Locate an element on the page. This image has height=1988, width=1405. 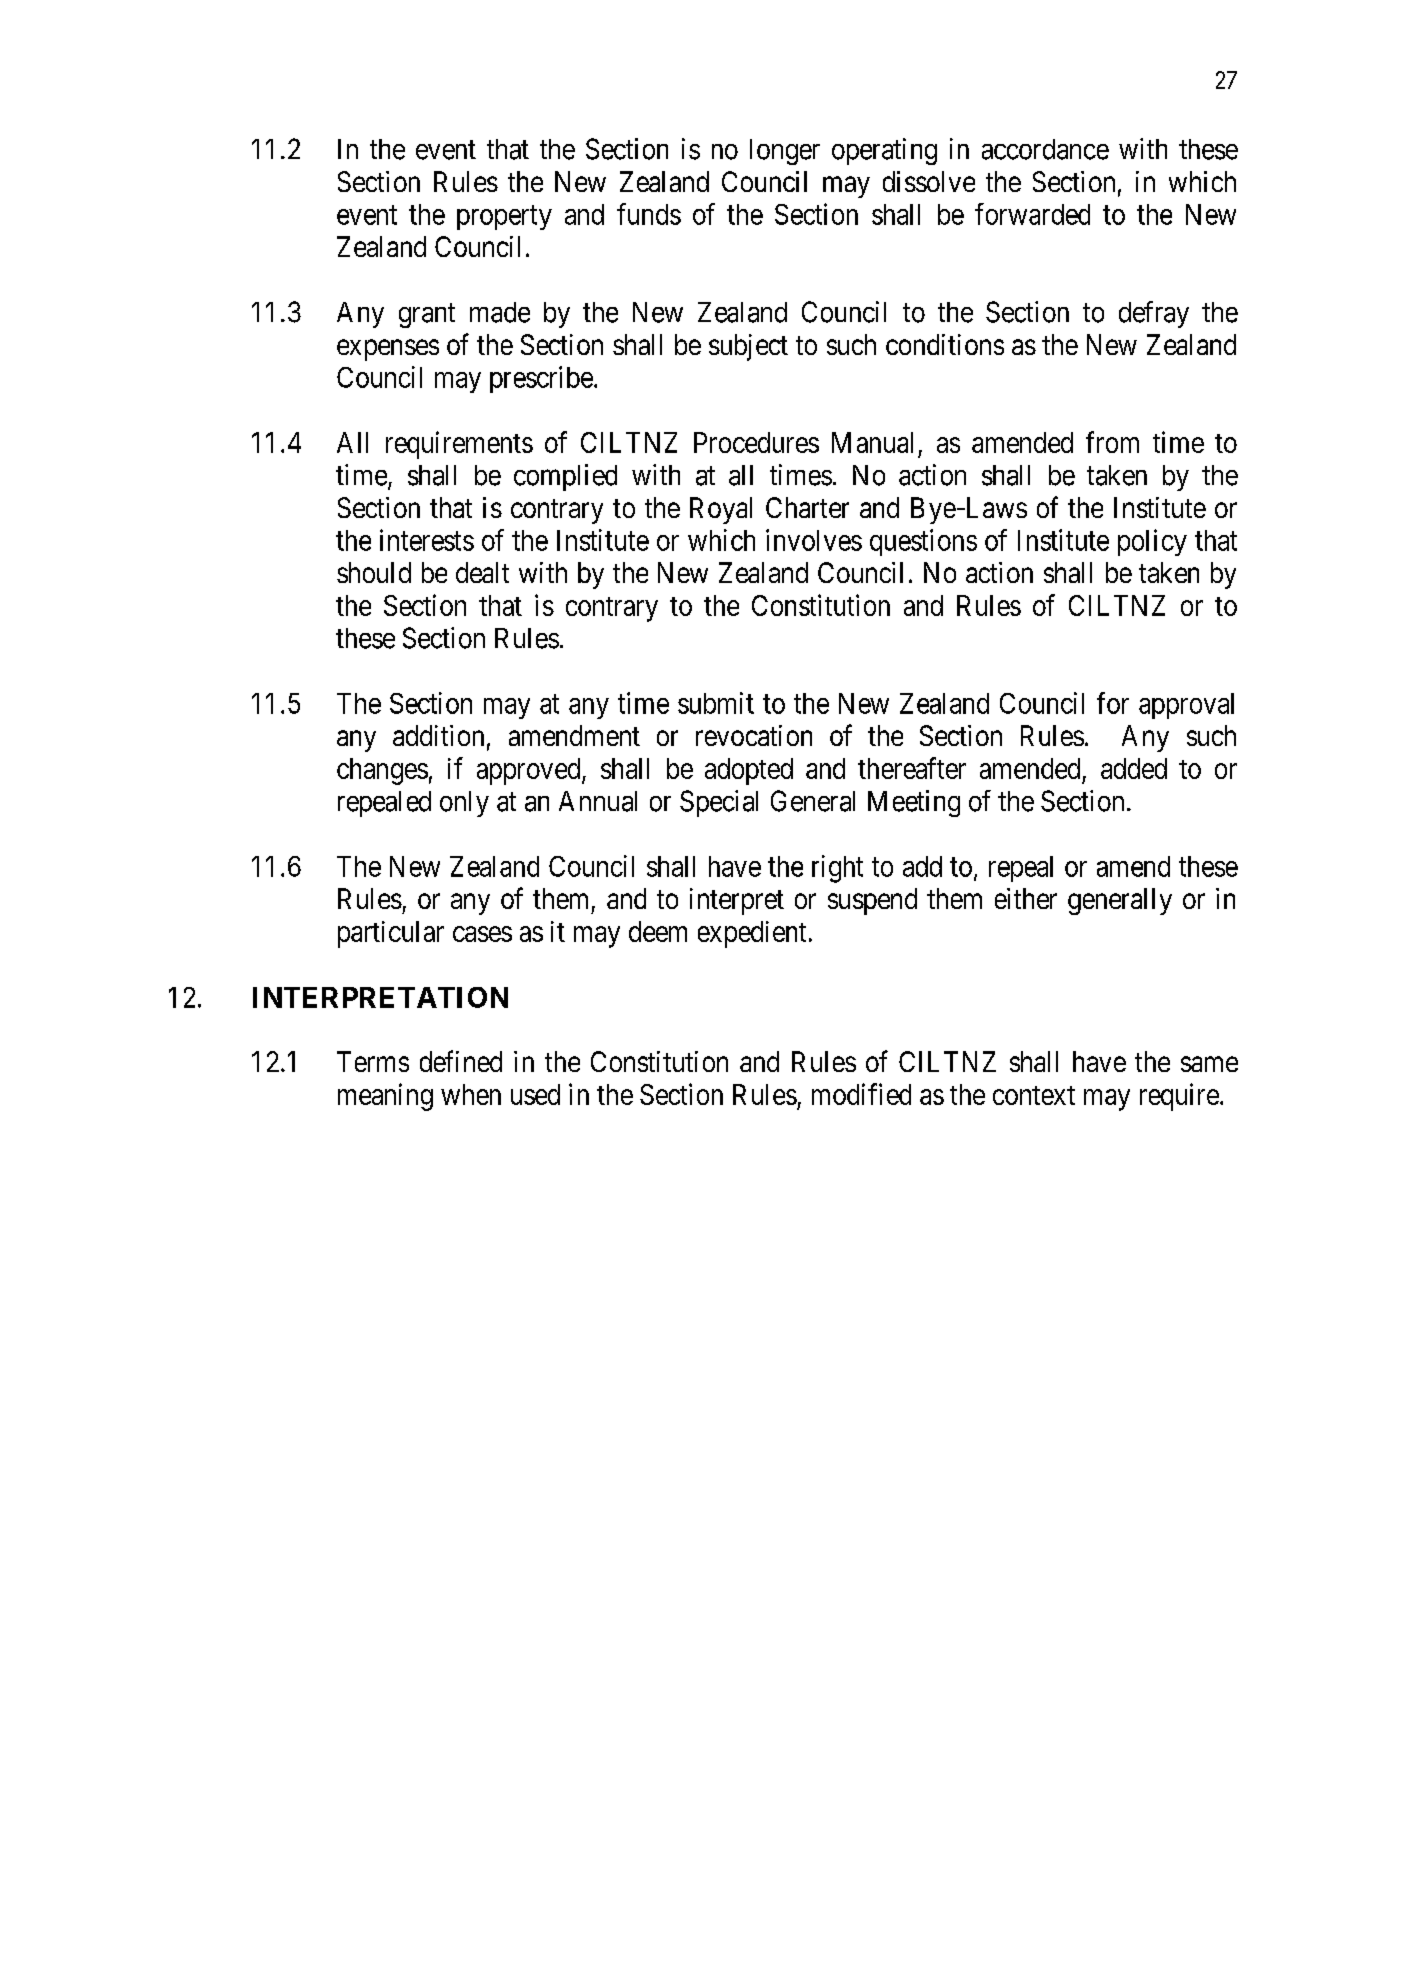
approval is located at coordinates (1186, 706).
